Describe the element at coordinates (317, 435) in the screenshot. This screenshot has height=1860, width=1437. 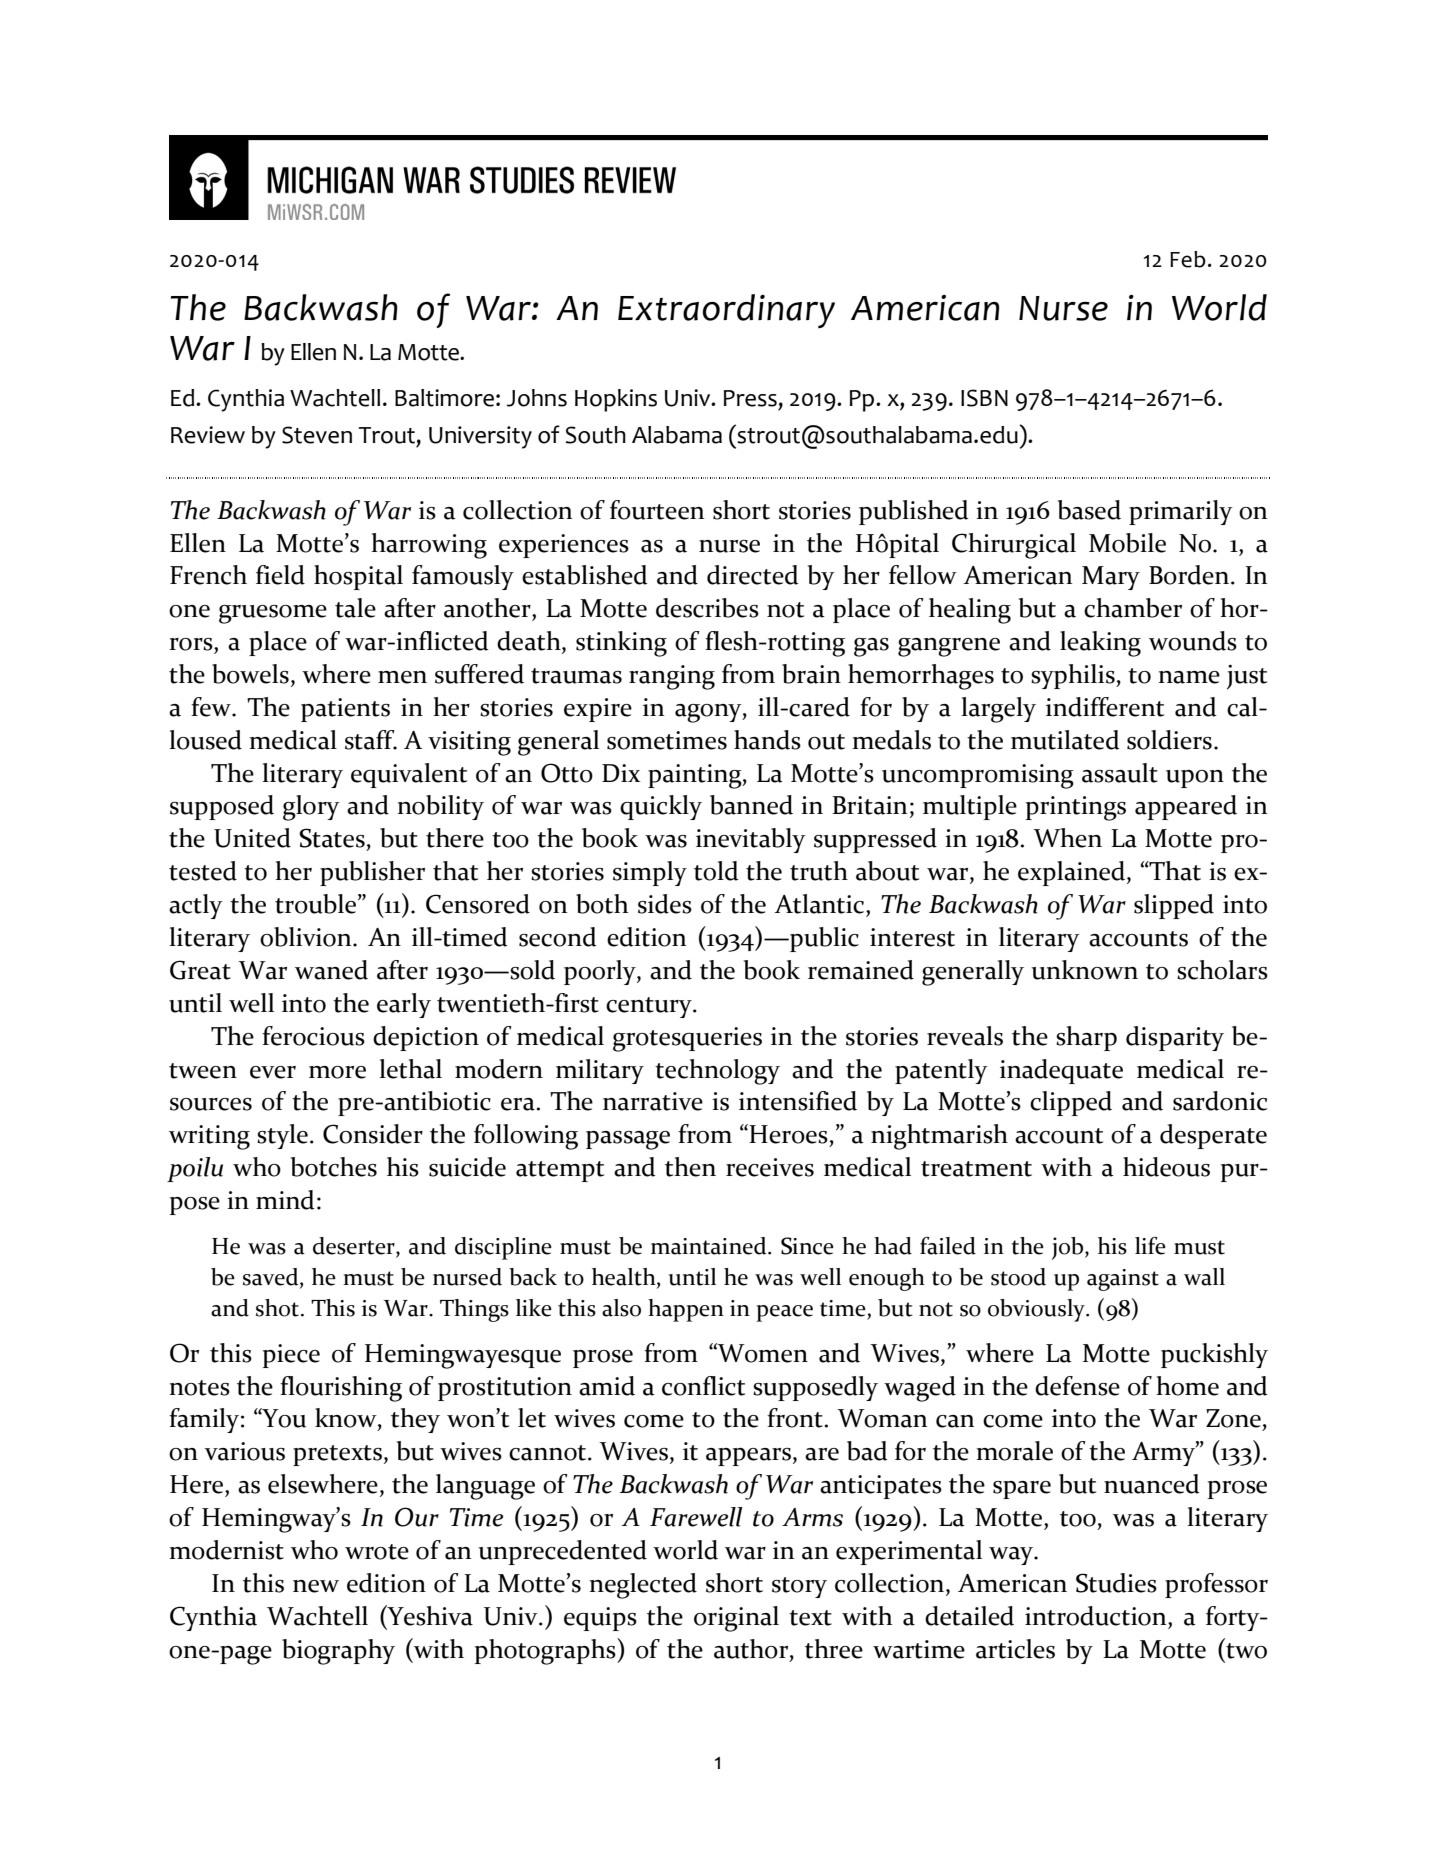
I see `Steven` at that location.
